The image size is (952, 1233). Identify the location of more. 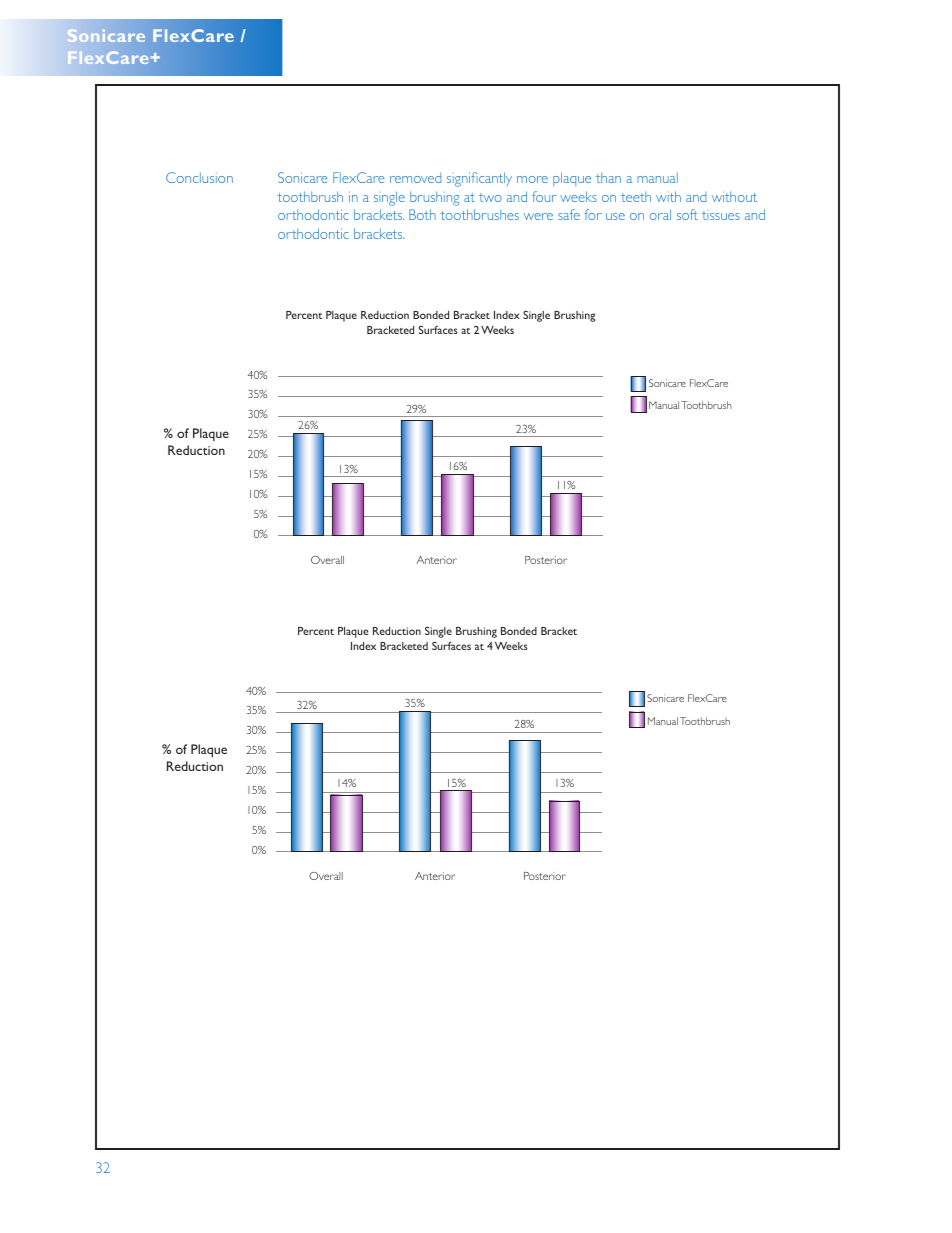
(532, 179).
